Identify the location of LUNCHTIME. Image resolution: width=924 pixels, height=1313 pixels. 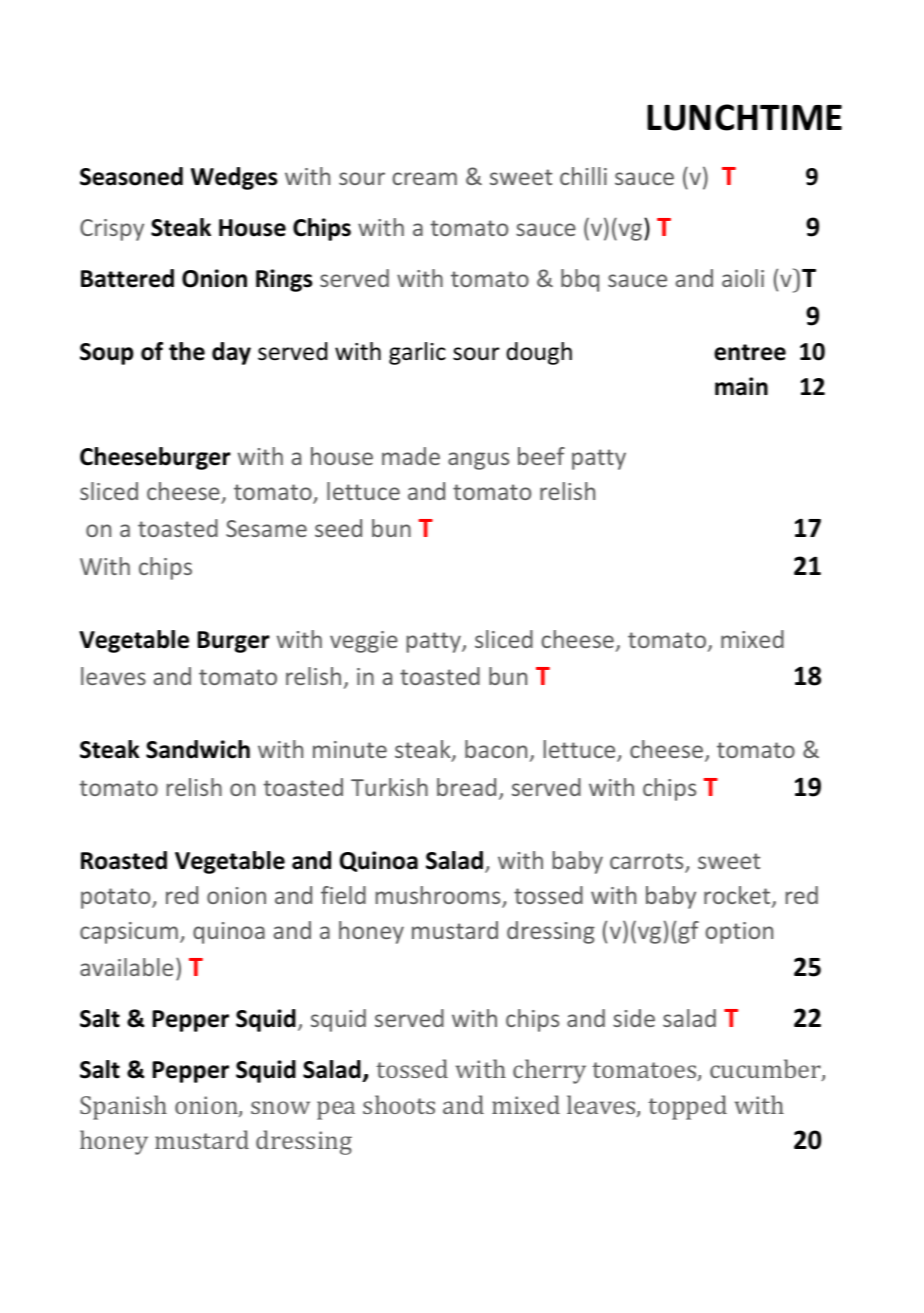
(744, 117).
